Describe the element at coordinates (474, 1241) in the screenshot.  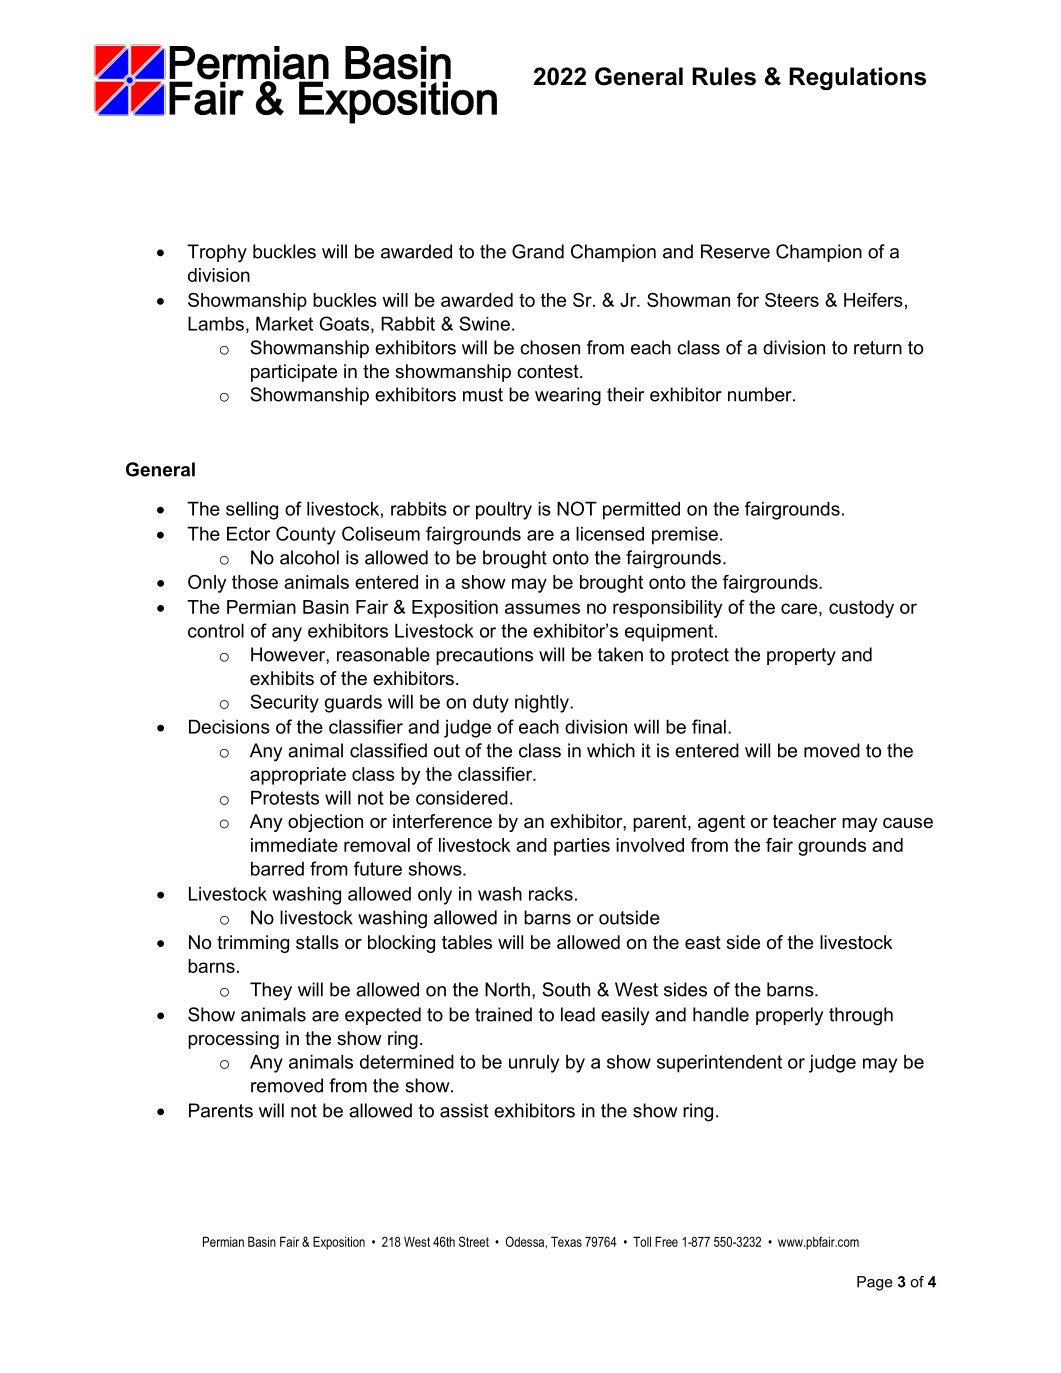
I see `Street` at that location.
